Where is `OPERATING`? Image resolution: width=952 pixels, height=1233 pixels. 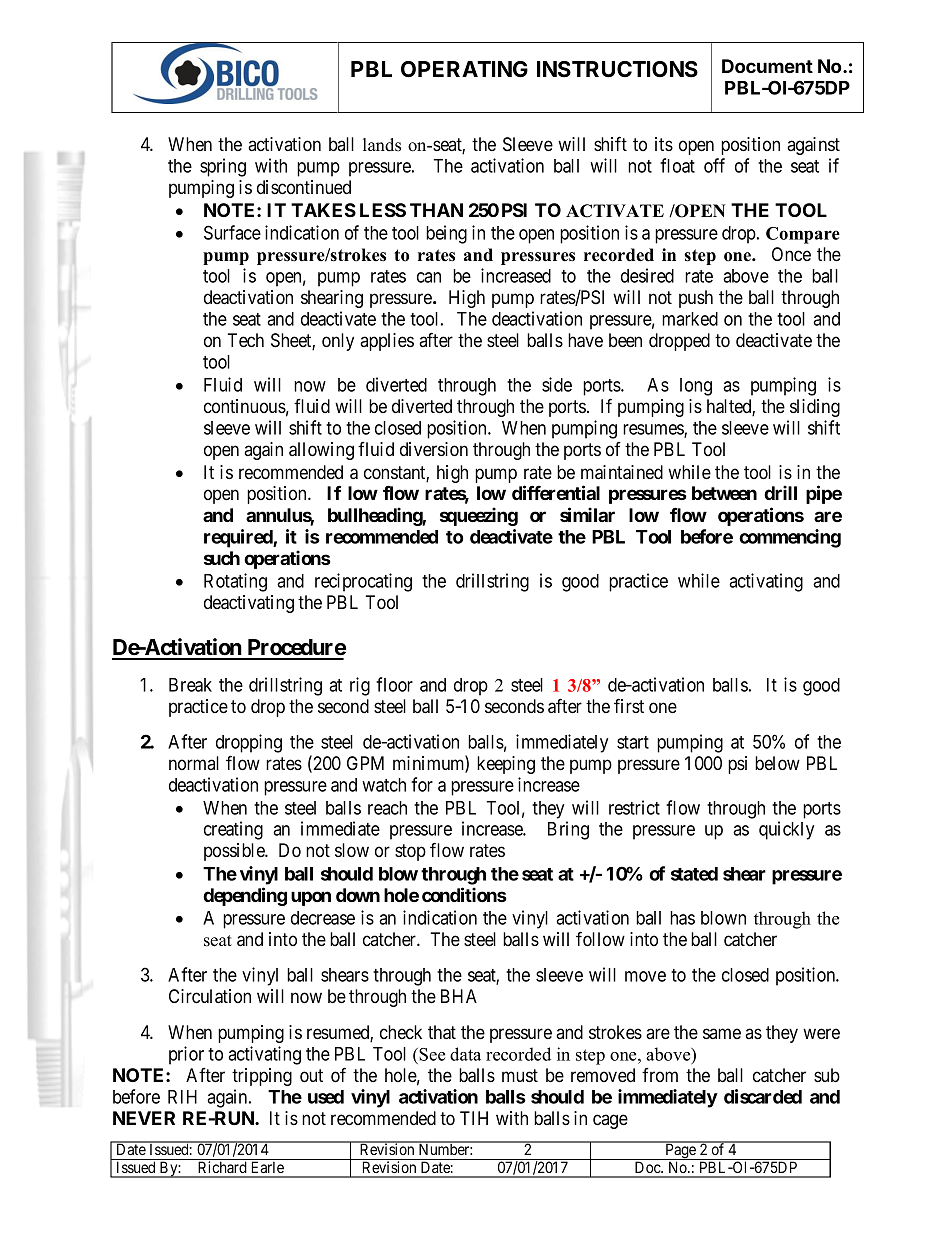 OPERATING is located at coordinates (464, 69).
